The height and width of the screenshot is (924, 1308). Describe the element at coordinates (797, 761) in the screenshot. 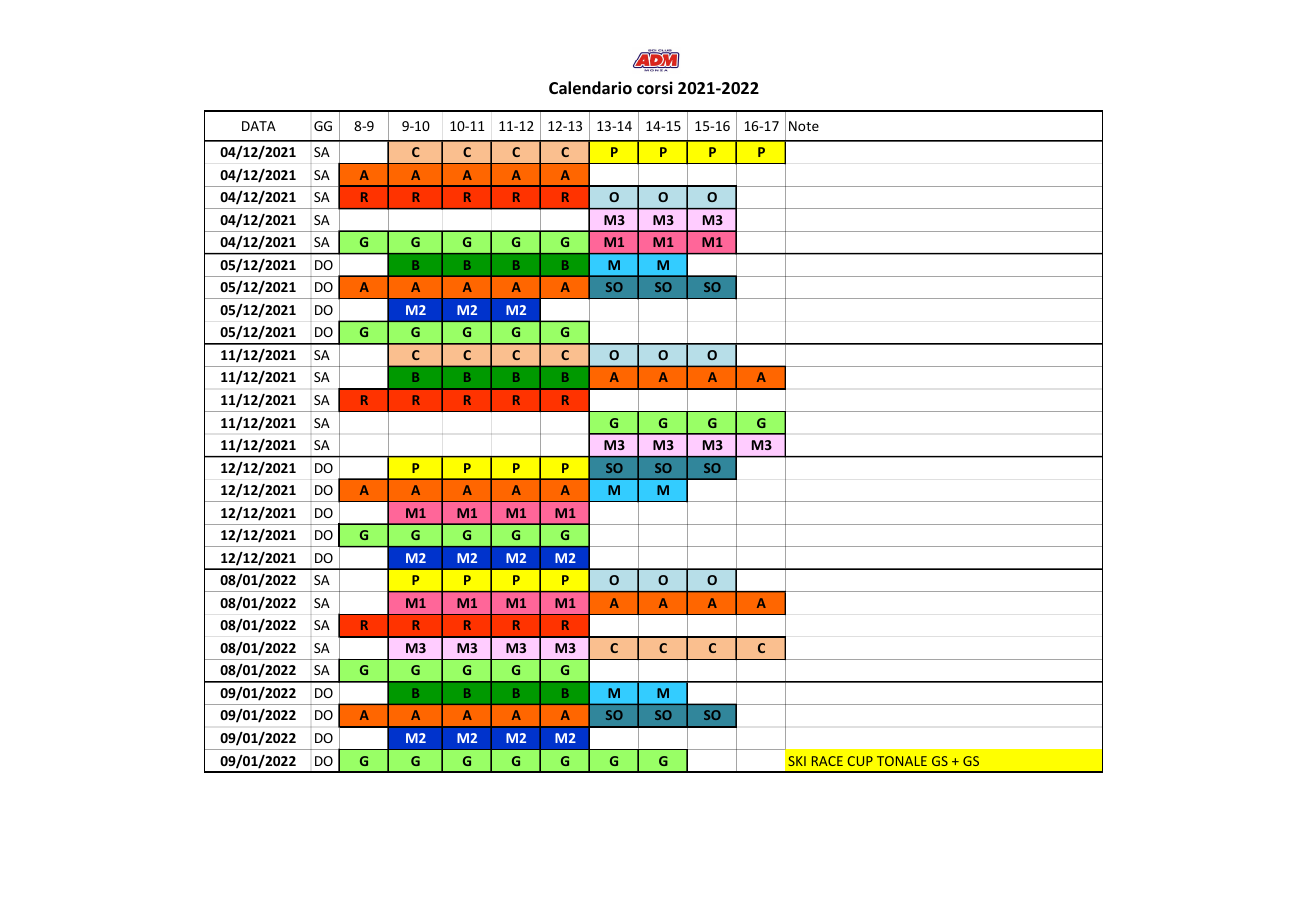

I see `SKI` at that location.
